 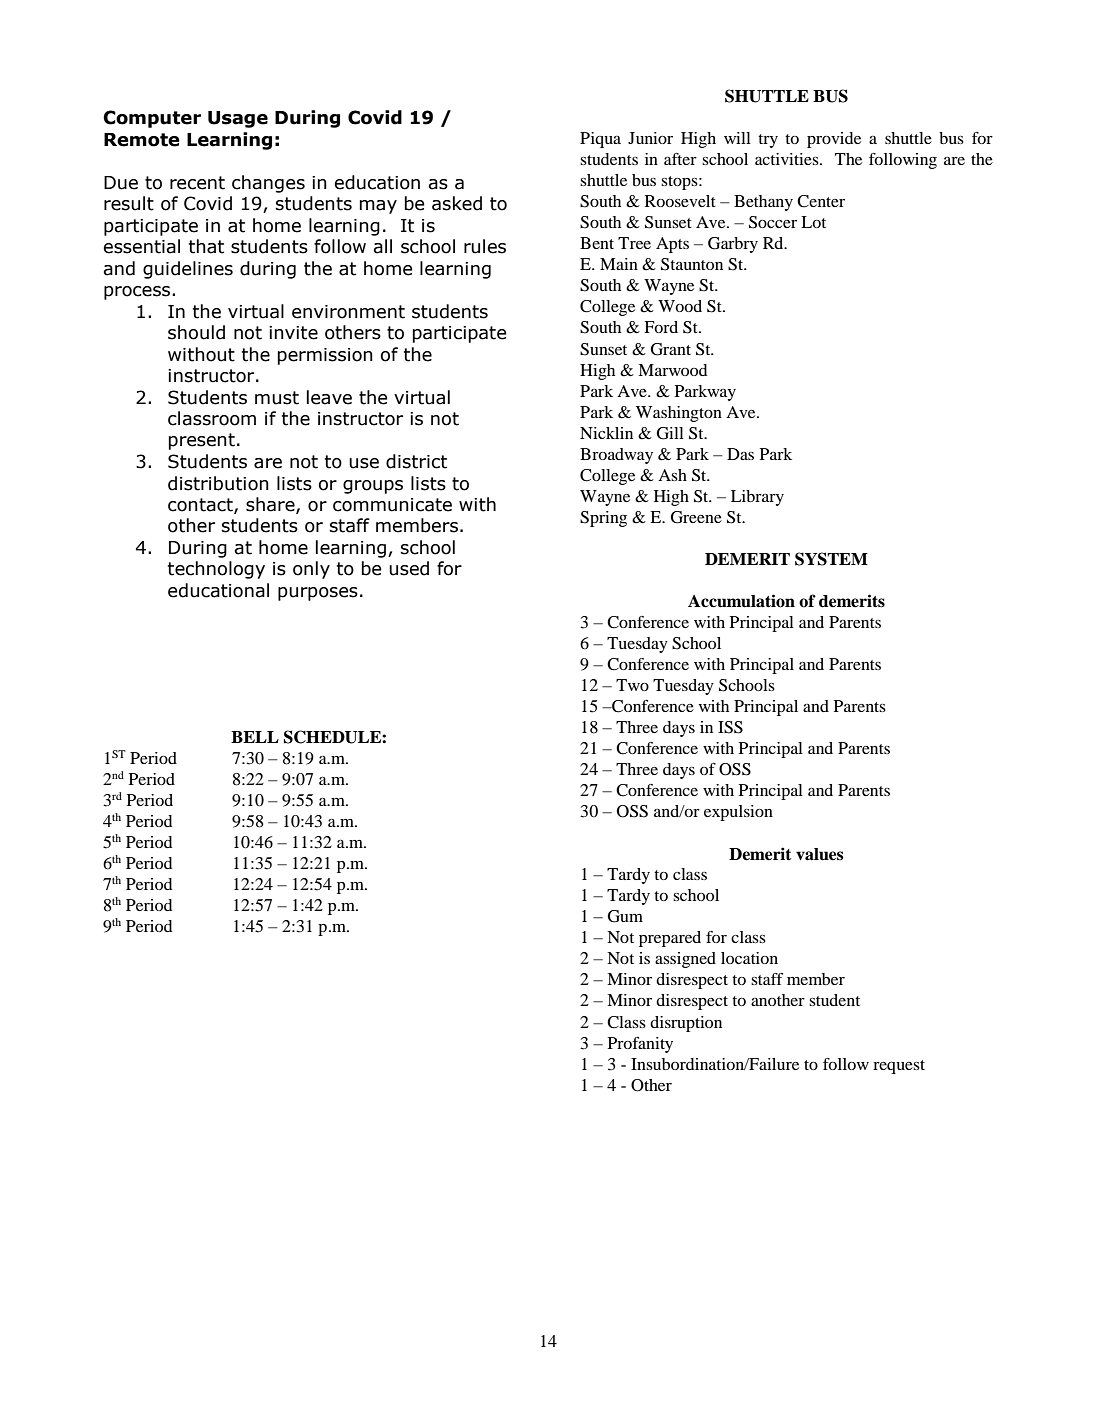 What do you see at coordinates (255, 737) in the image?
I see `BELL` at bounding box center [255, 737].
